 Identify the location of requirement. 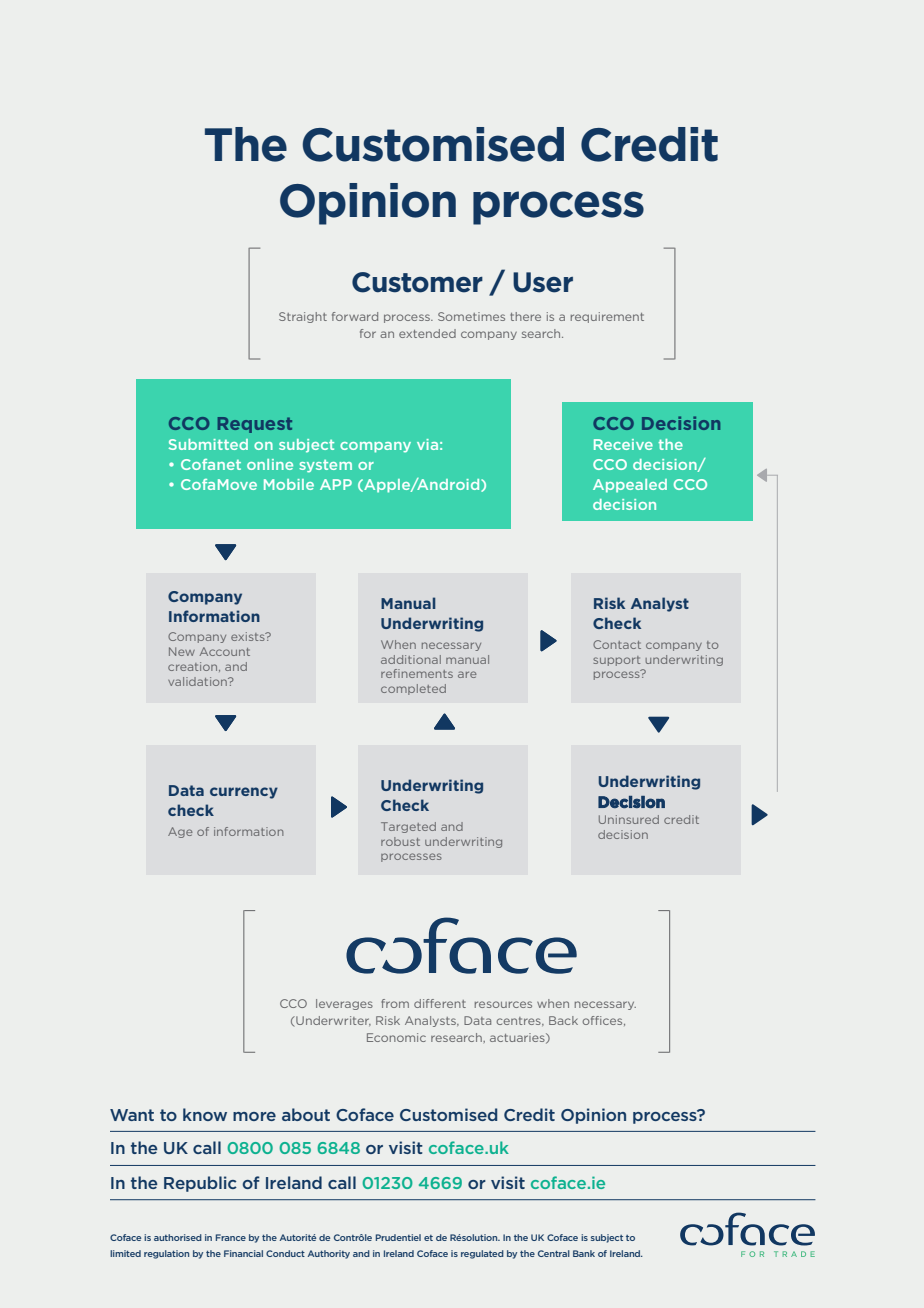
(607, 317).
